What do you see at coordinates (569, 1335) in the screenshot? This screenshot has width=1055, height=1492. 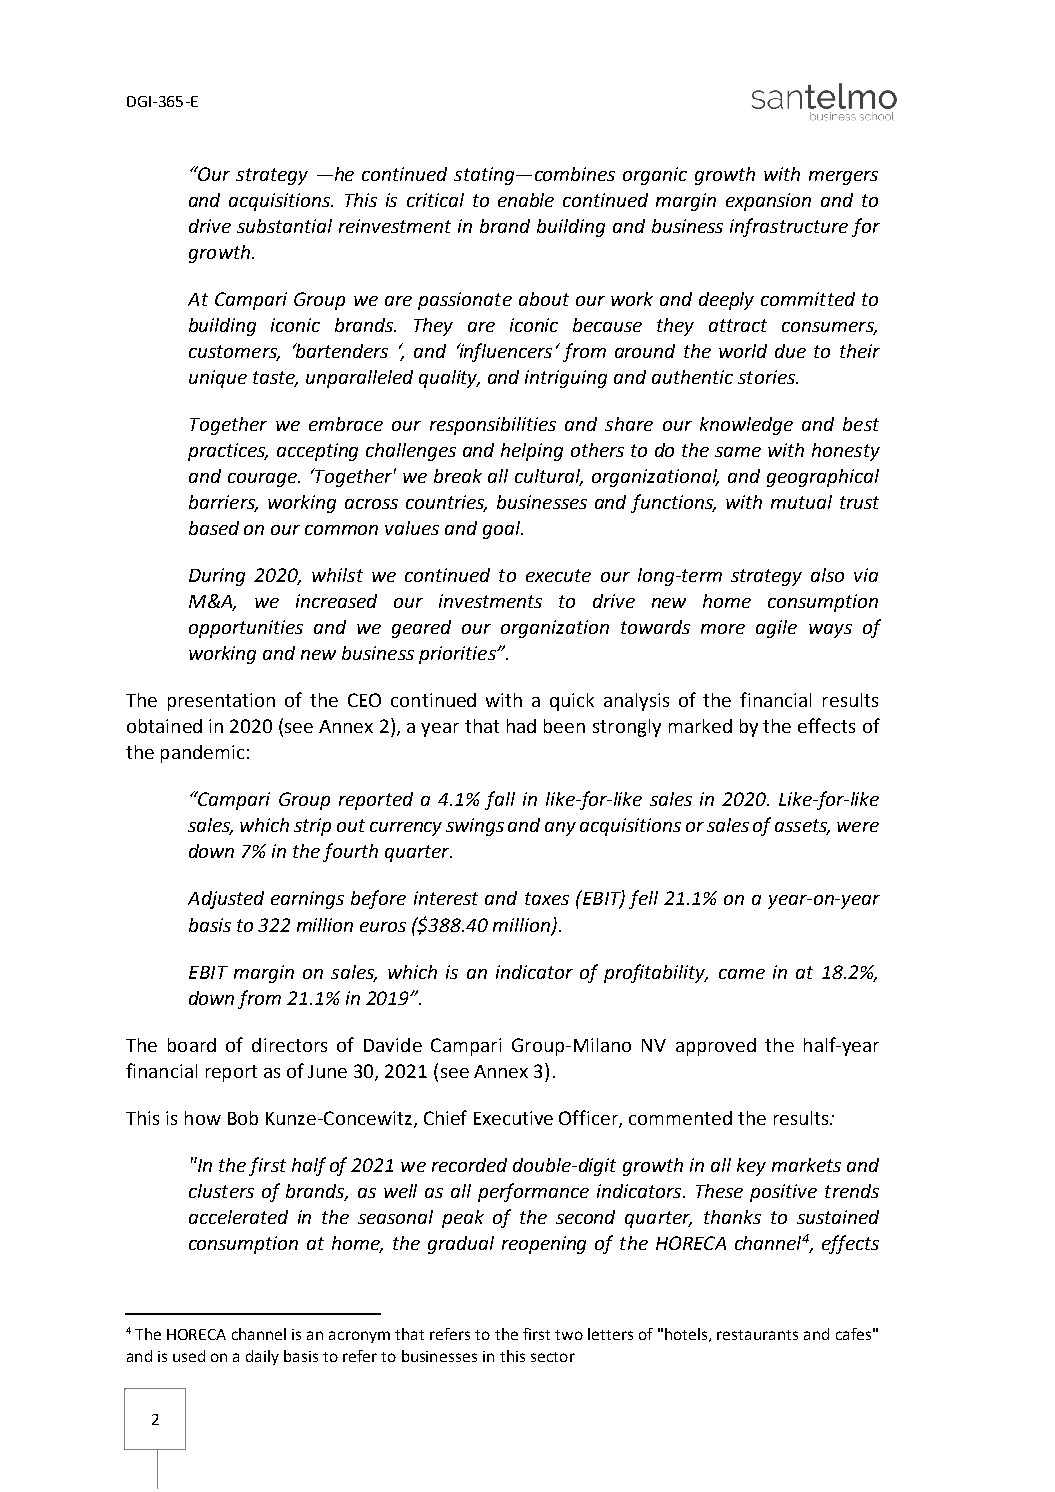 I see `two` at bounding box center [569, 1335].
